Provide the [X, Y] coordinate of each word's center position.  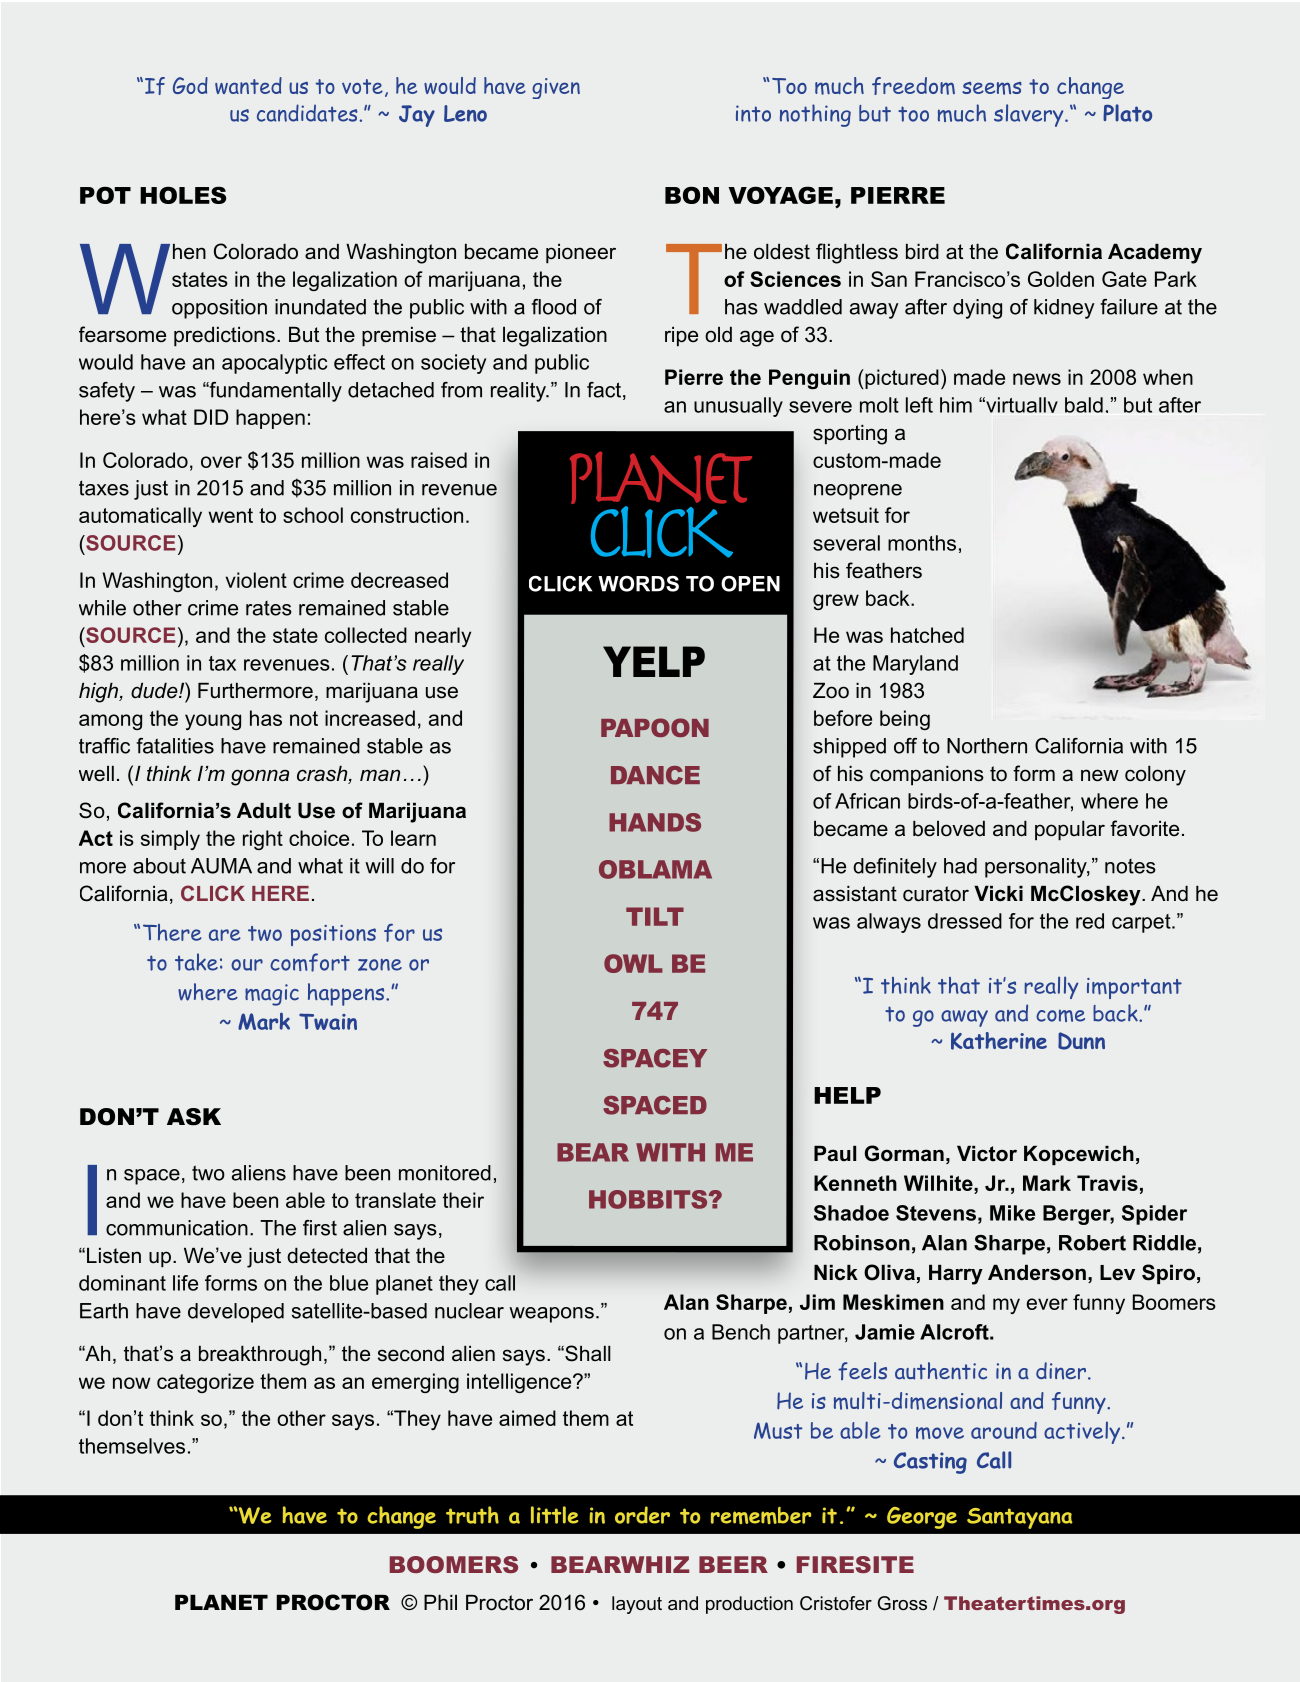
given [556, 88]
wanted [248, 85]
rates [269, 608]
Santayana [1020, 1518]
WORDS [638, 584]
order [642, 1515]
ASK [194, 1117]
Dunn [1081, 1041]
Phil [440, 1602]
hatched [927, 635]
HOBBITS [649, 1199]
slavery [1030, 115]
